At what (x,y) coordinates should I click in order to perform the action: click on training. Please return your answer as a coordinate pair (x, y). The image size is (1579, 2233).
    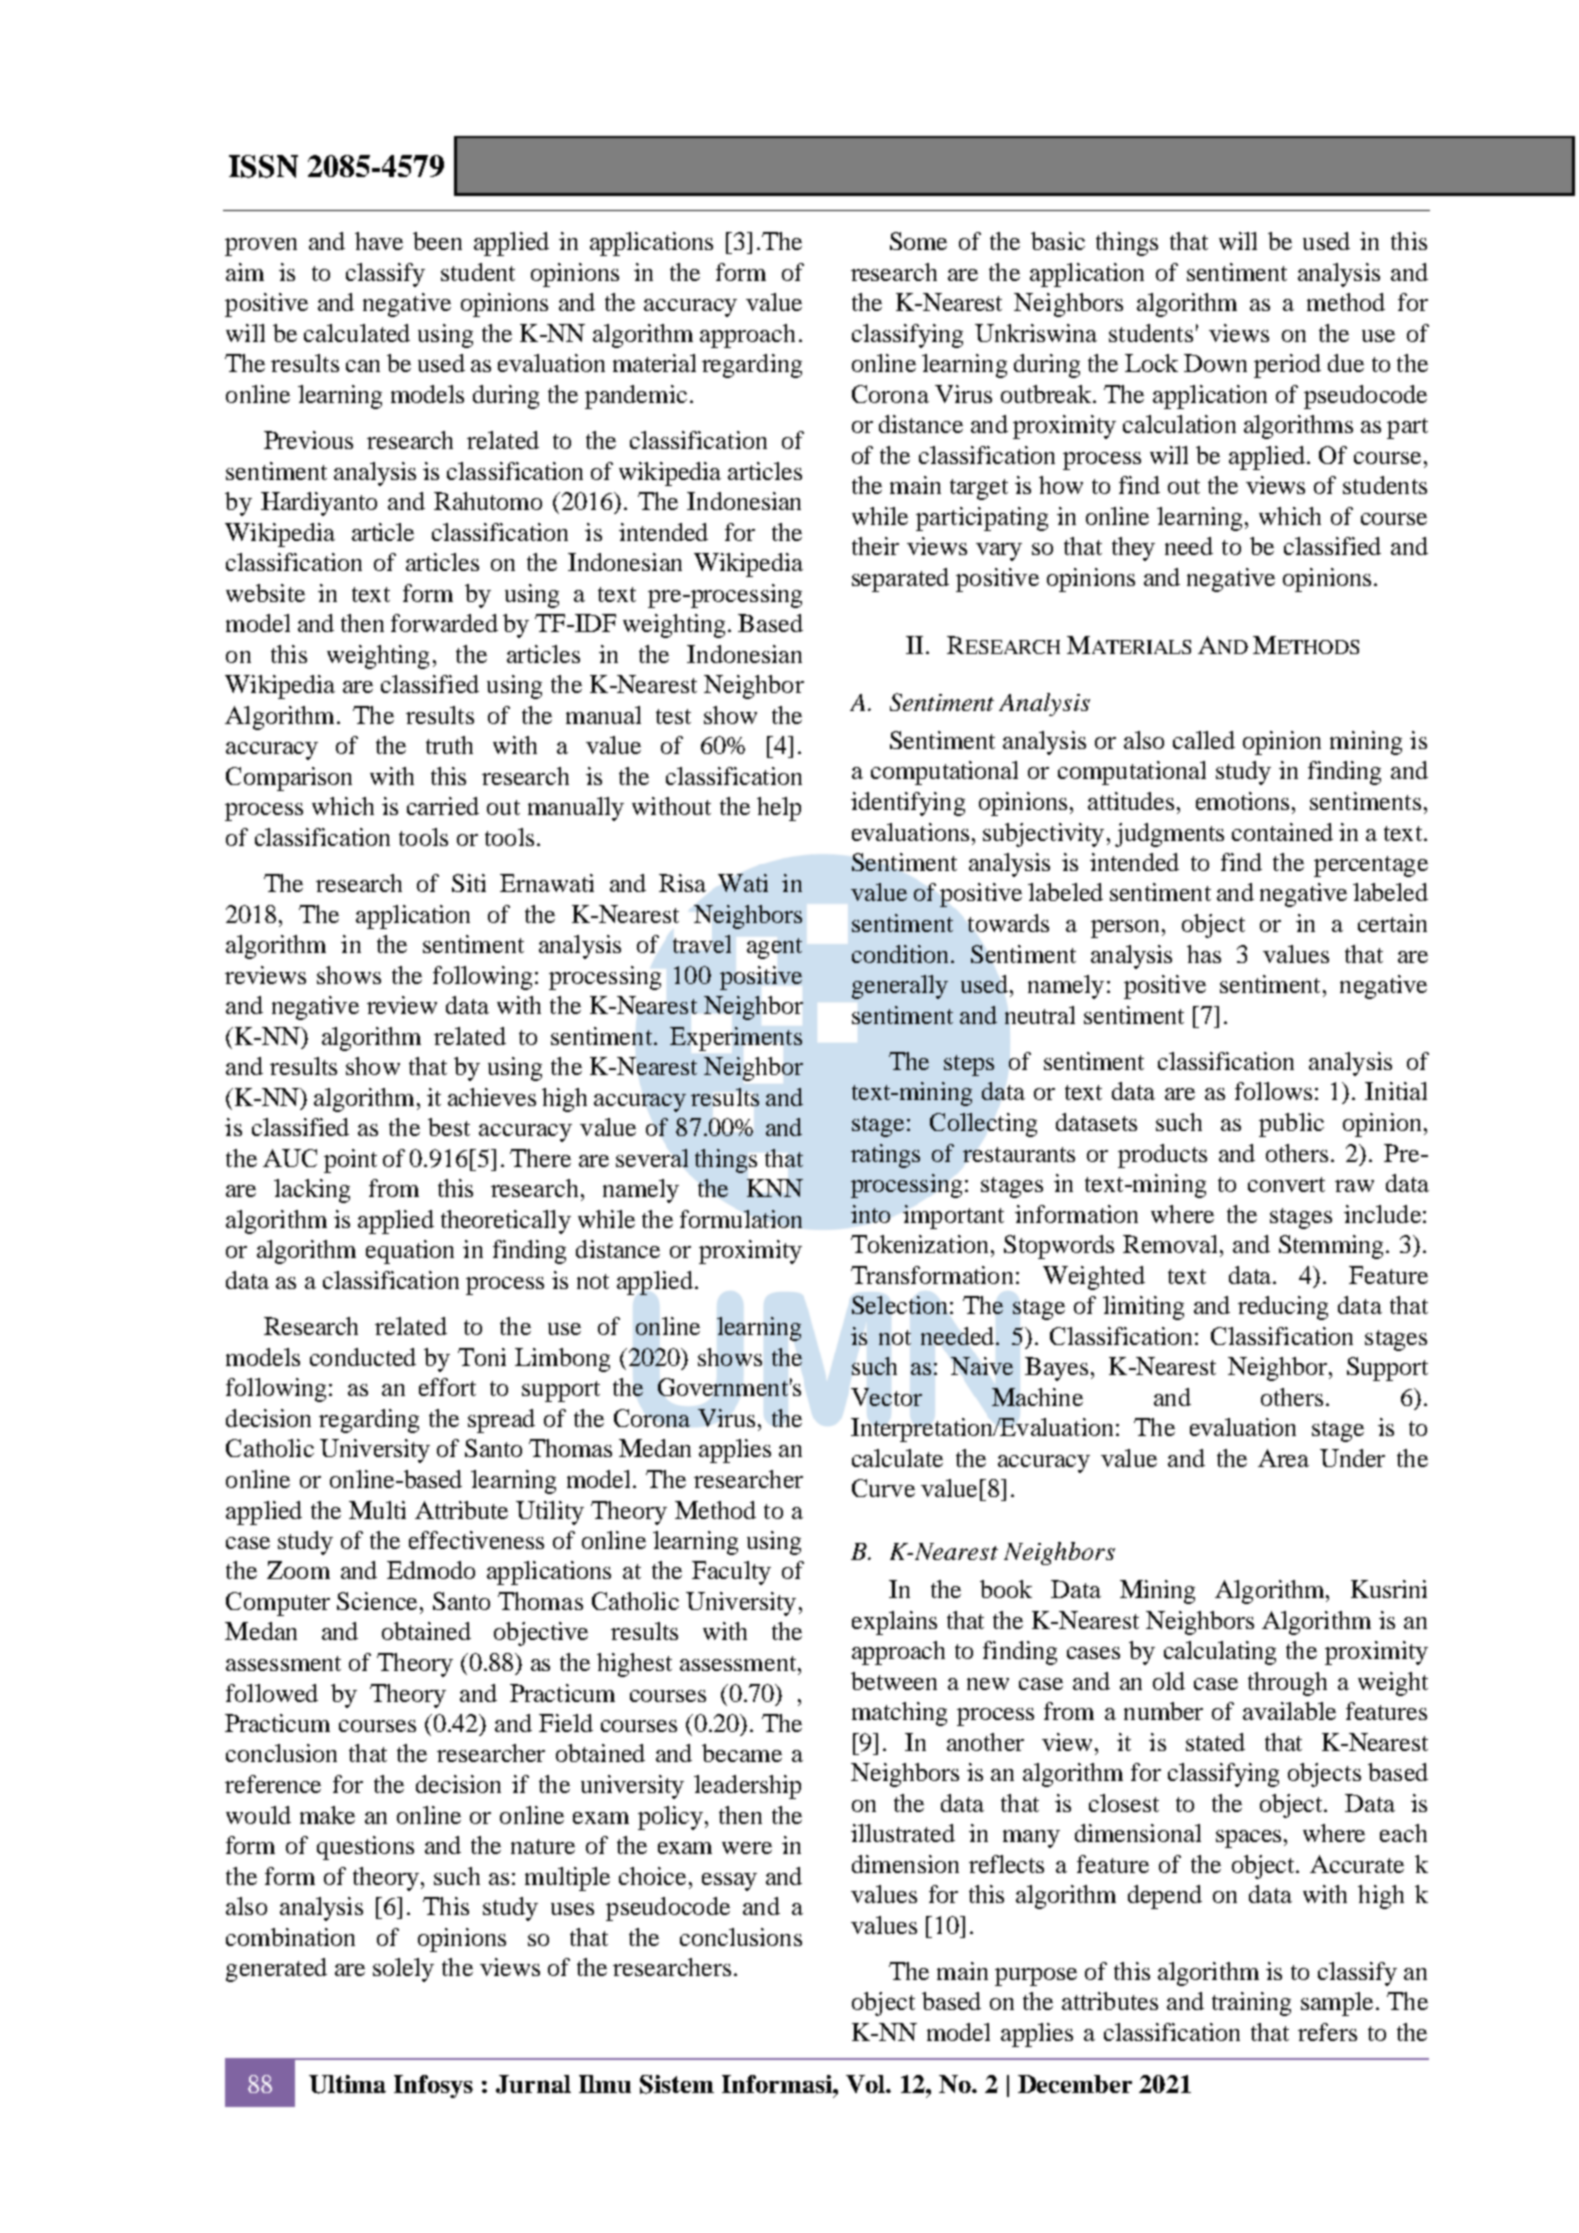
    Looking at the image, I should click on (1251, 2004).
